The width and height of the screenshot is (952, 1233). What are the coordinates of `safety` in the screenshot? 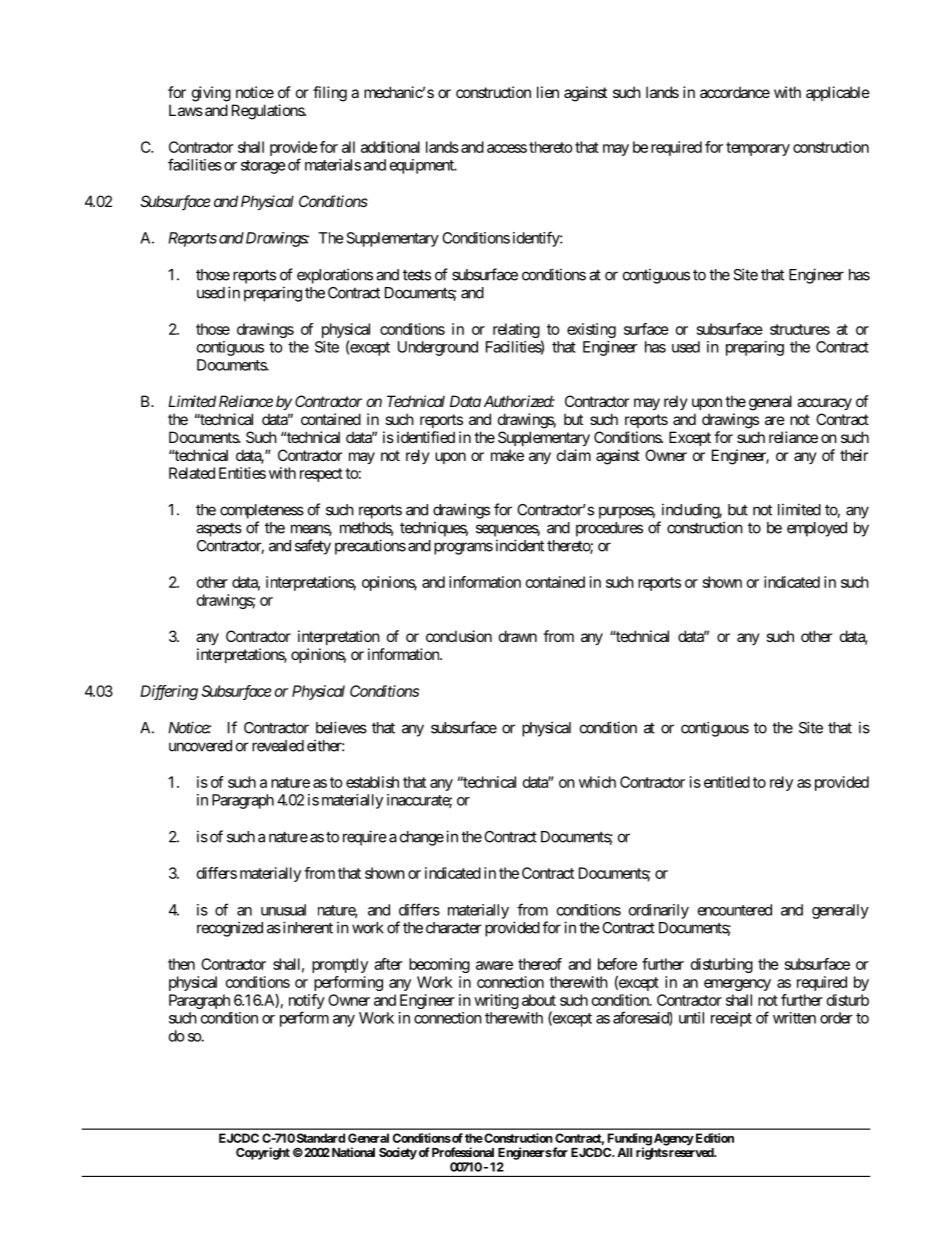 It's located at (313, 547).
